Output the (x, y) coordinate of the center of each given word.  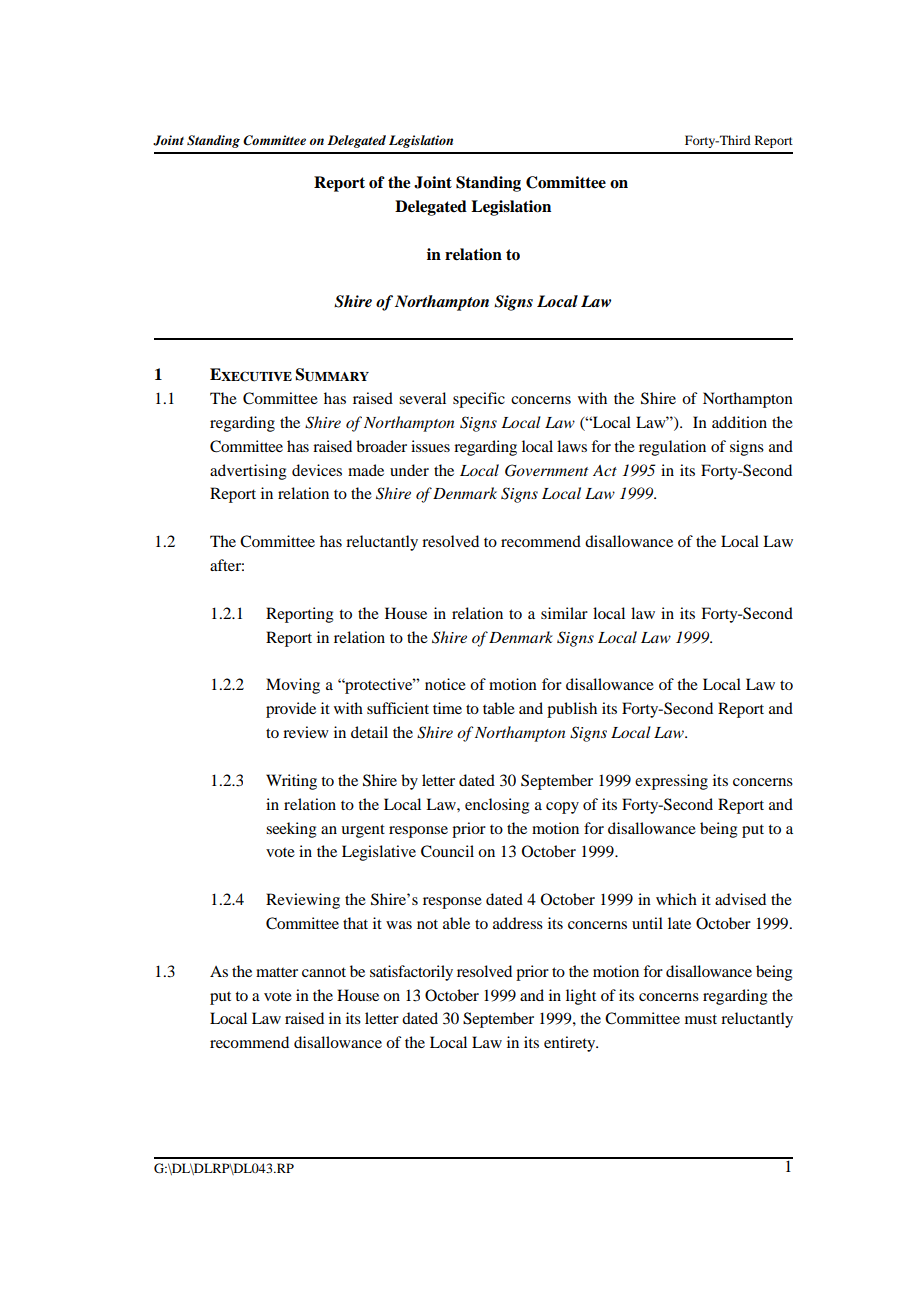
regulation (672, 448)
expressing (671, 782)
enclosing (497, 806)
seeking (291, 830)
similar (564, 613)
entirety (571, 1044)
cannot (324, 972)
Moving (293, 686)
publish (572, 710)
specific (479, 400)
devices (317, 470)
